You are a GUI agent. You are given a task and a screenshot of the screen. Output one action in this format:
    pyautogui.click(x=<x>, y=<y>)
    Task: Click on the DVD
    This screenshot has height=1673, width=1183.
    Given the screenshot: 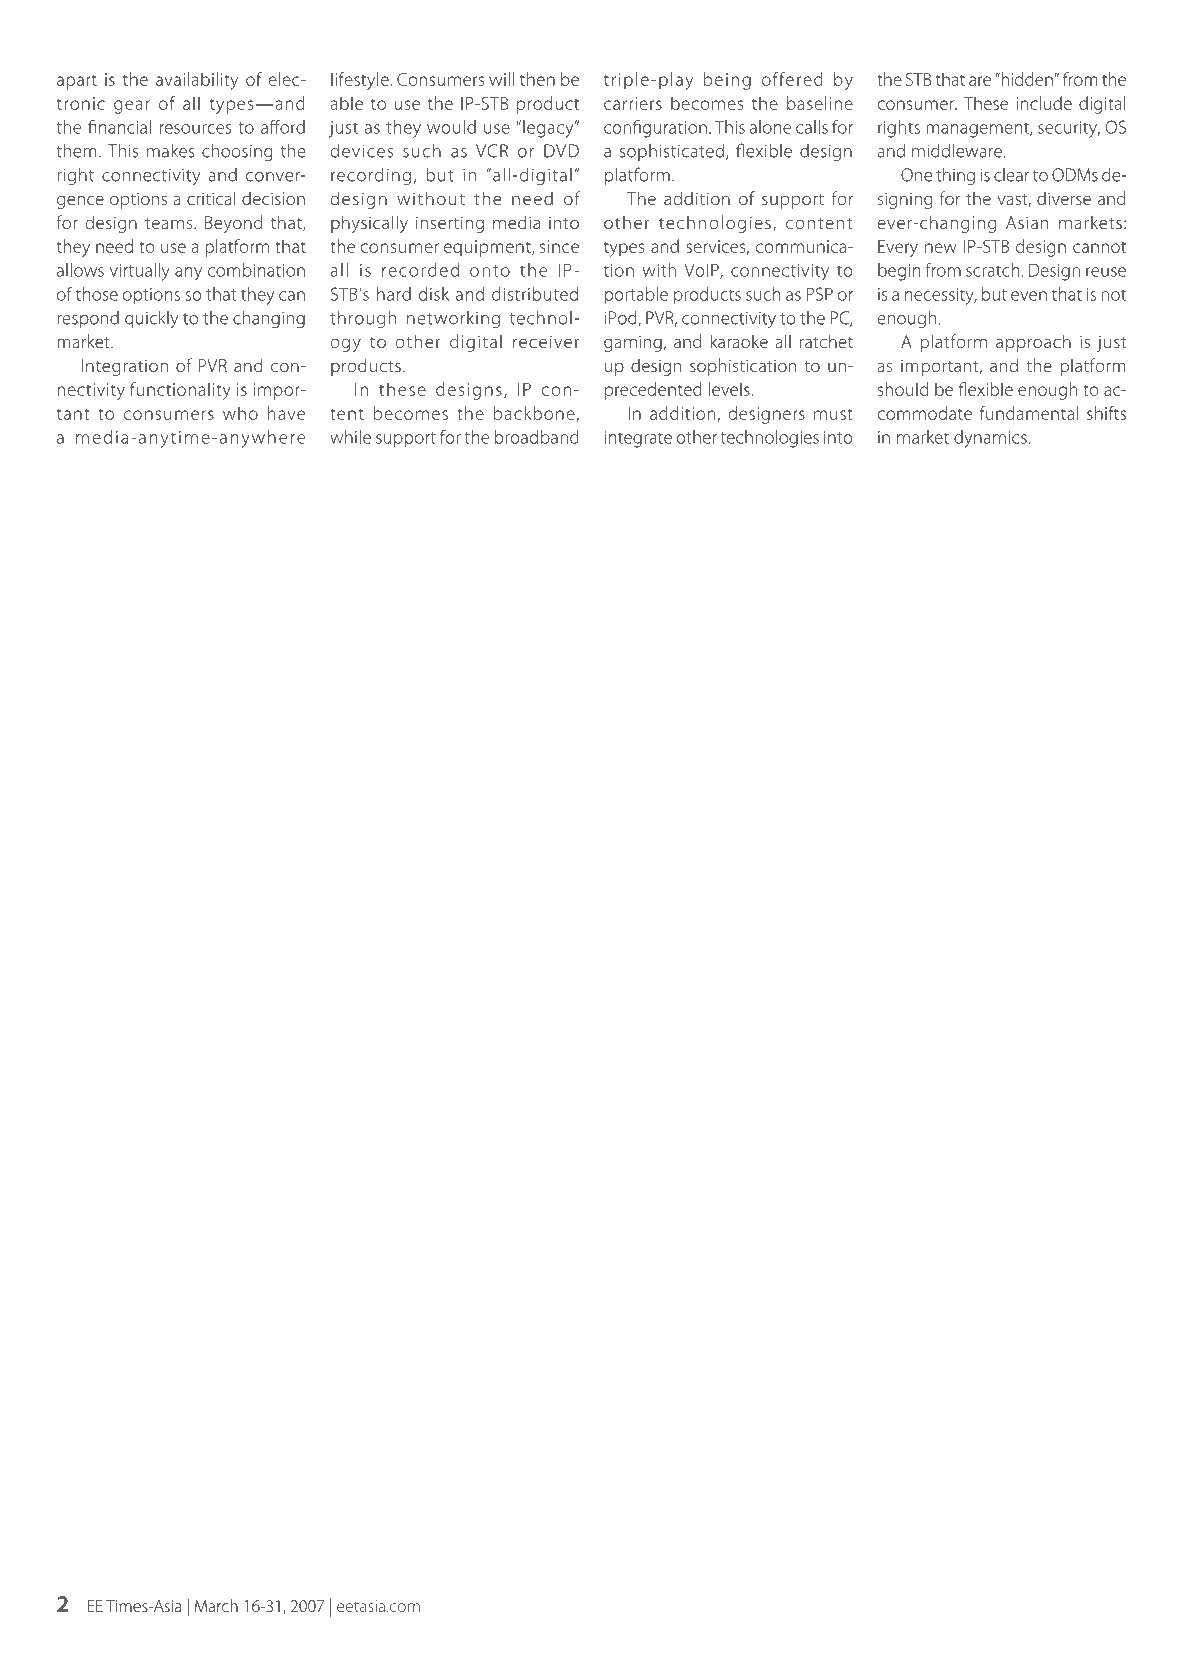 What is the action you would take?
    pyautogui.click(x=561, y=151)
